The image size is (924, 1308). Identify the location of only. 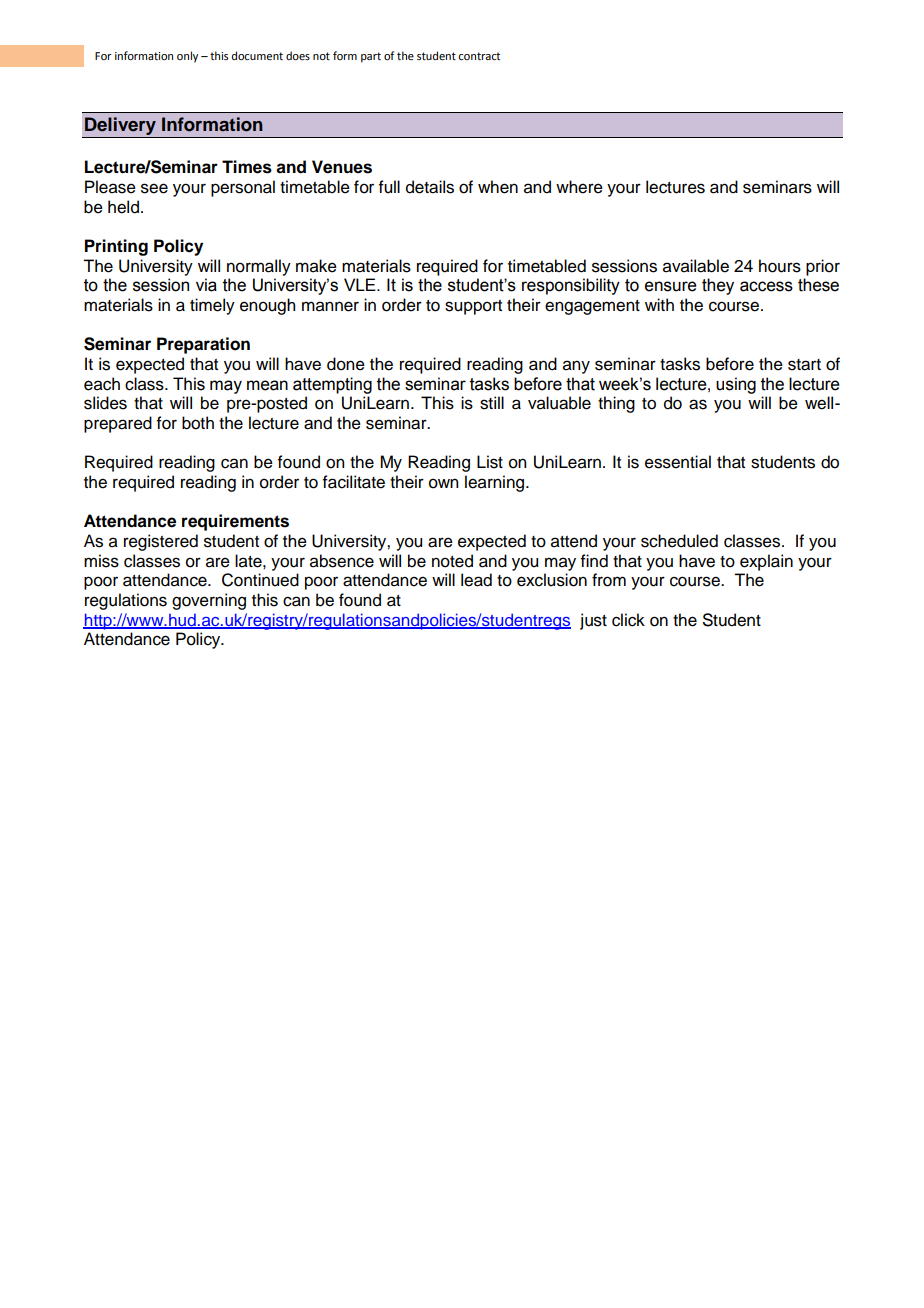
(187, 57).
